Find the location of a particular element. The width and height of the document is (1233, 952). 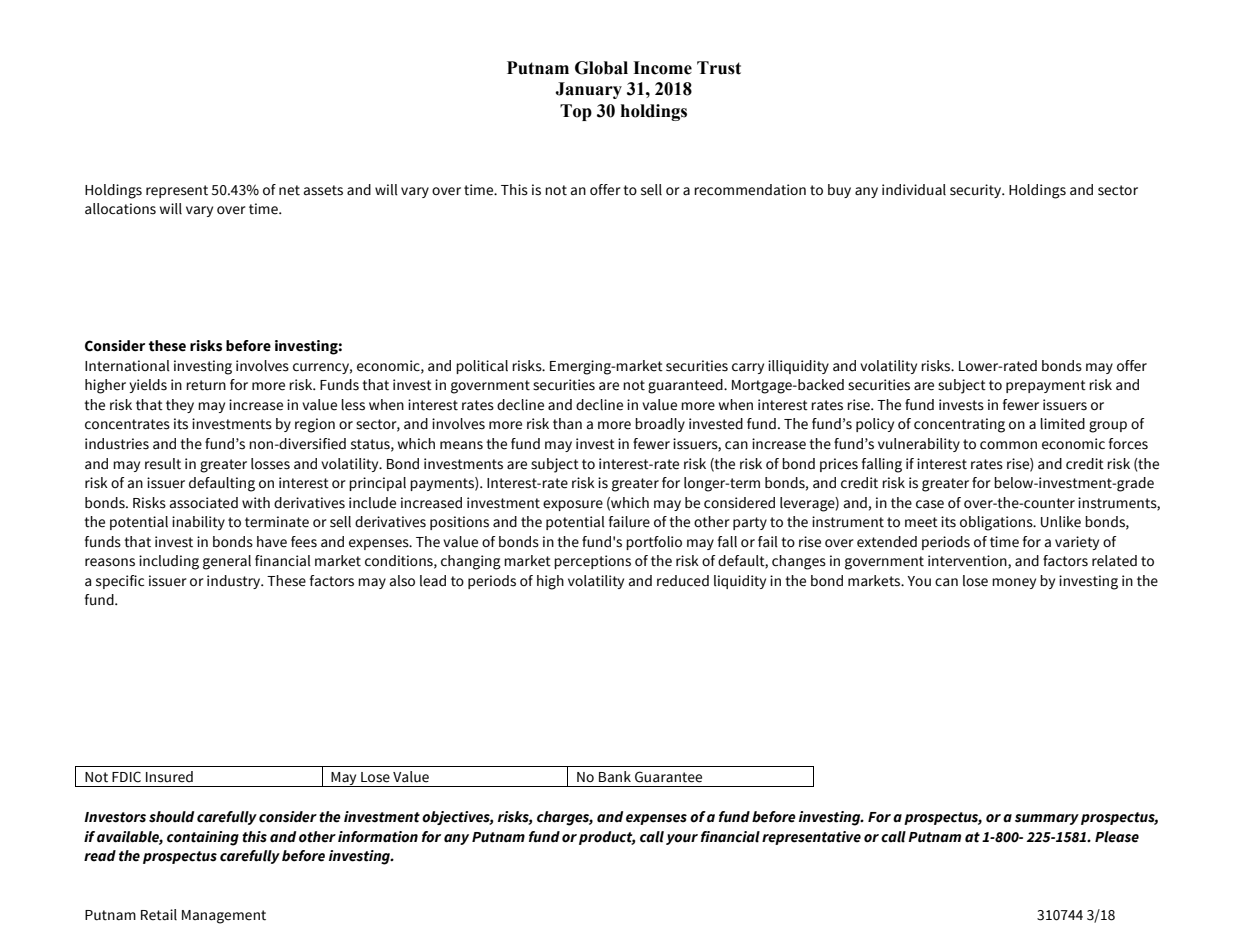

summary is located at coordinates (1047, 819).
